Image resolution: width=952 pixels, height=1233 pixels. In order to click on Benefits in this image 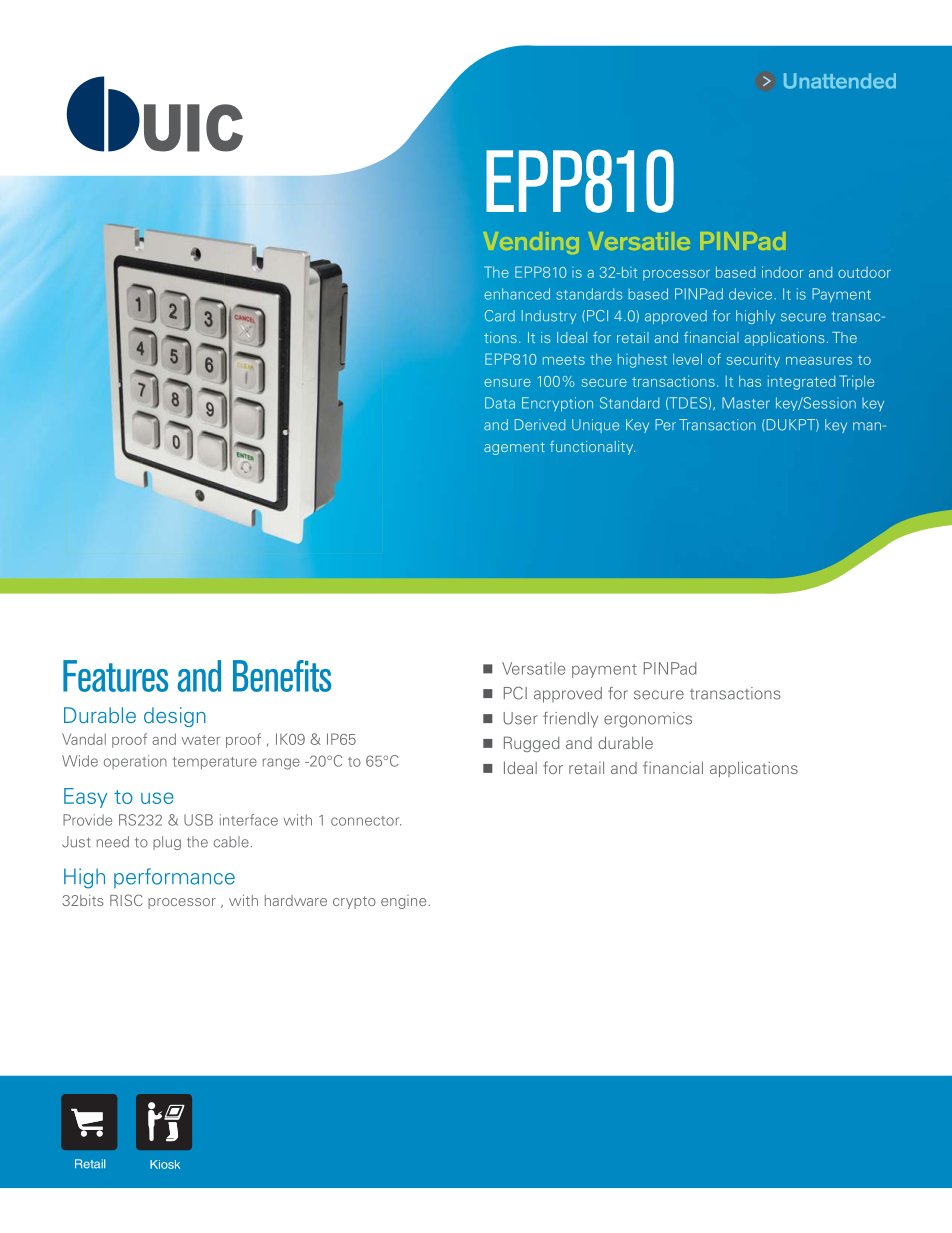, I will do `click(282, 676)`.
